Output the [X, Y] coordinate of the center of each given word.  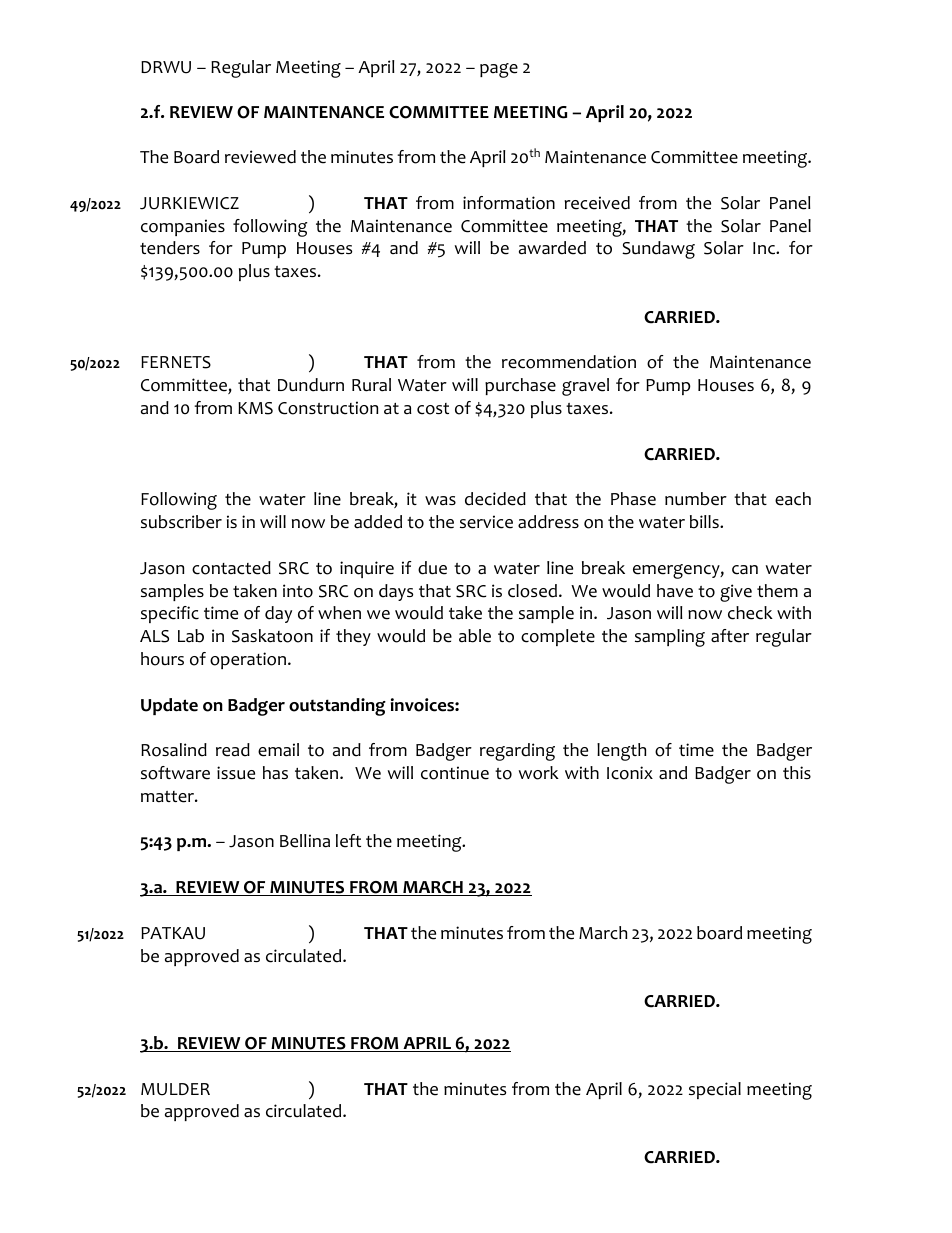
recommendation [569, 362]
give [736, 593]
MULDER [175, 1089]
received [597, 203]
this [797, 772]
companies [183, 227]
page [499, 70]
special [715, 1090]
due [432, 568]
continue [455, 773]
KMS [255, 408]
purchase [520, 386]
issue [236, 773]
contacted [231, 568]
